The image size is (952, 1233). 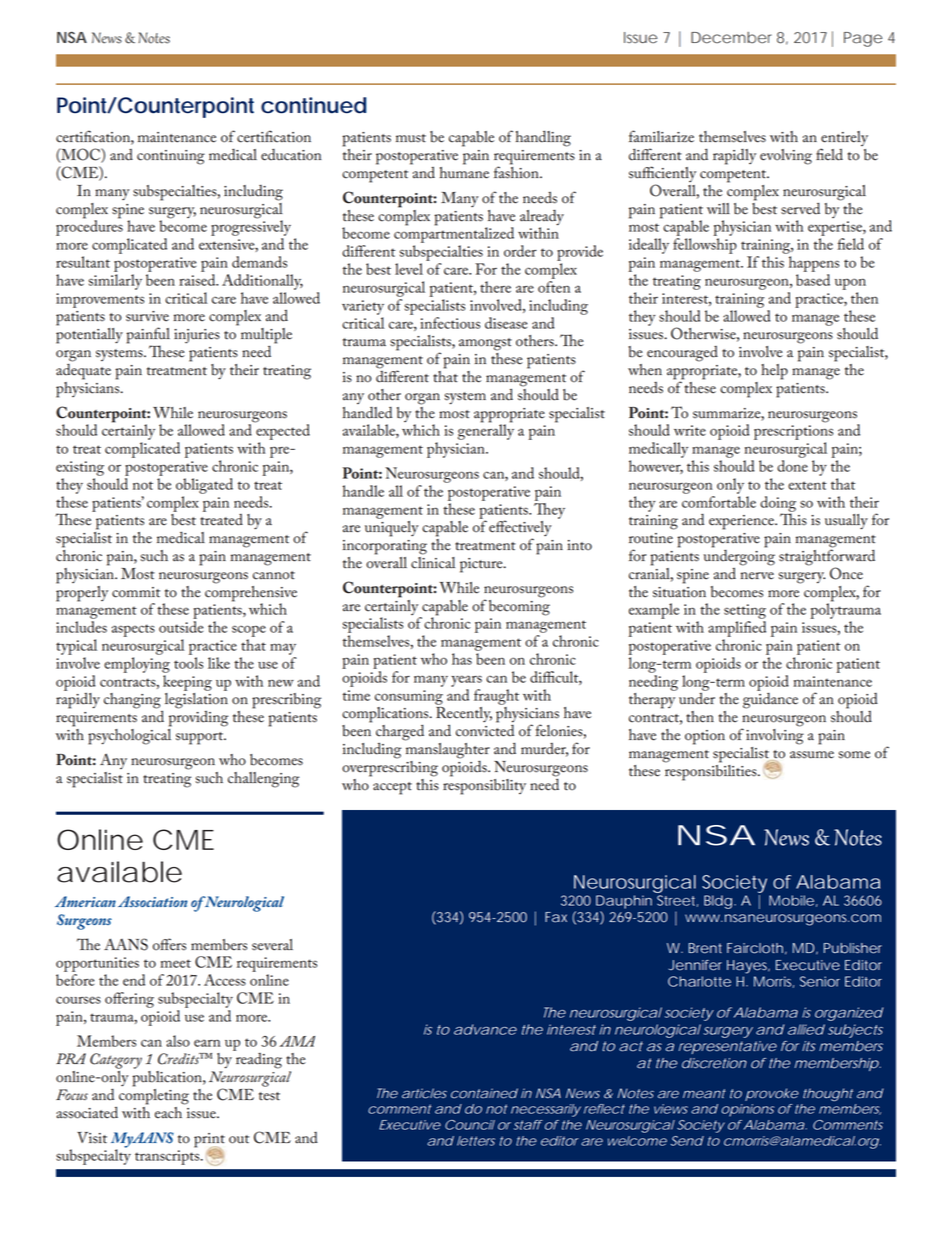 I want to click on each, so click(x=170, y=1111).
